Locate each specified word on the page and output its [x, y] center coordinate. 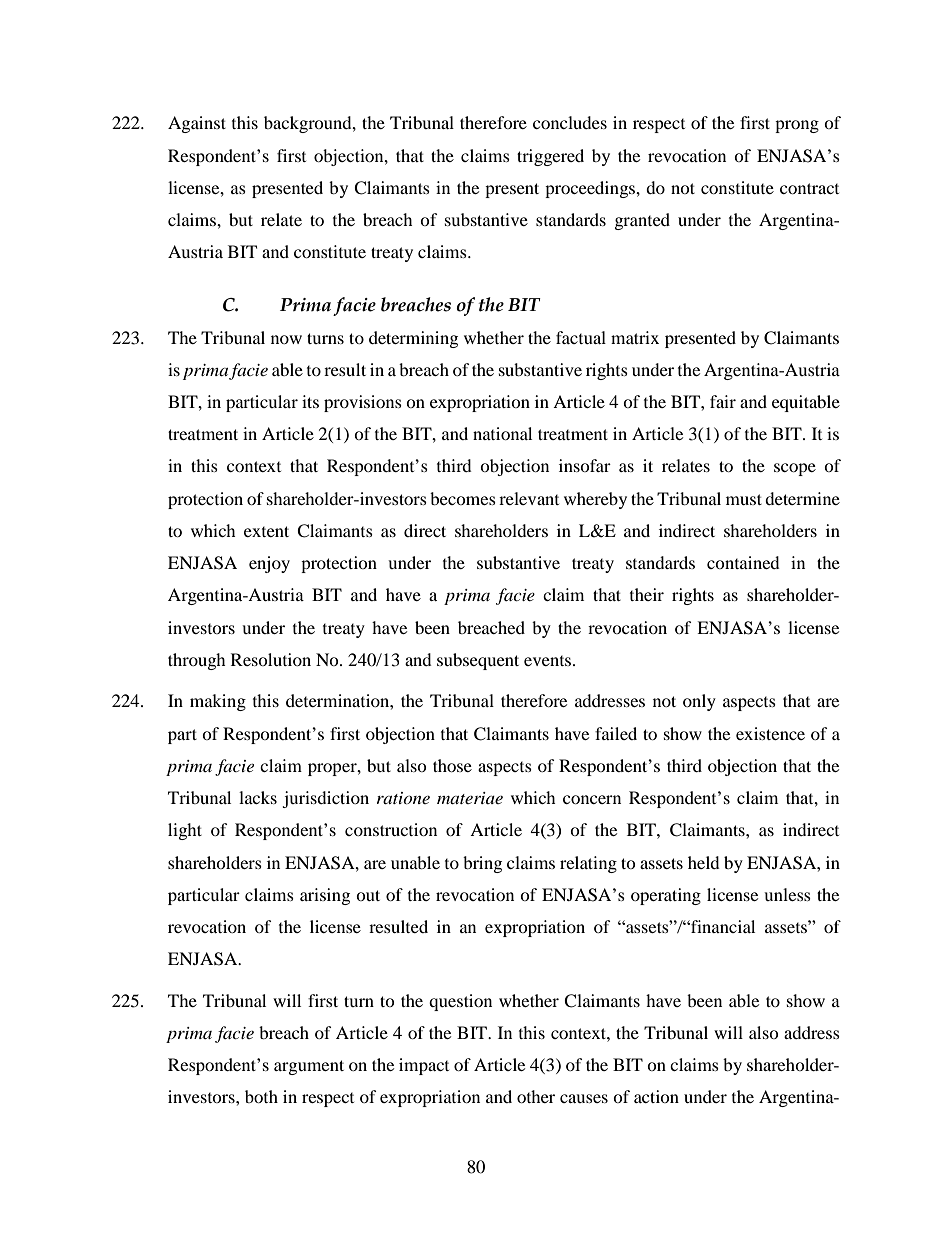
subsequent [478, 661]
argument [309, 1067]
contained [743, 562]
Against [197, 124]
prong [797, 126]
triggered [550, 157]
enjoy [269, 564]
